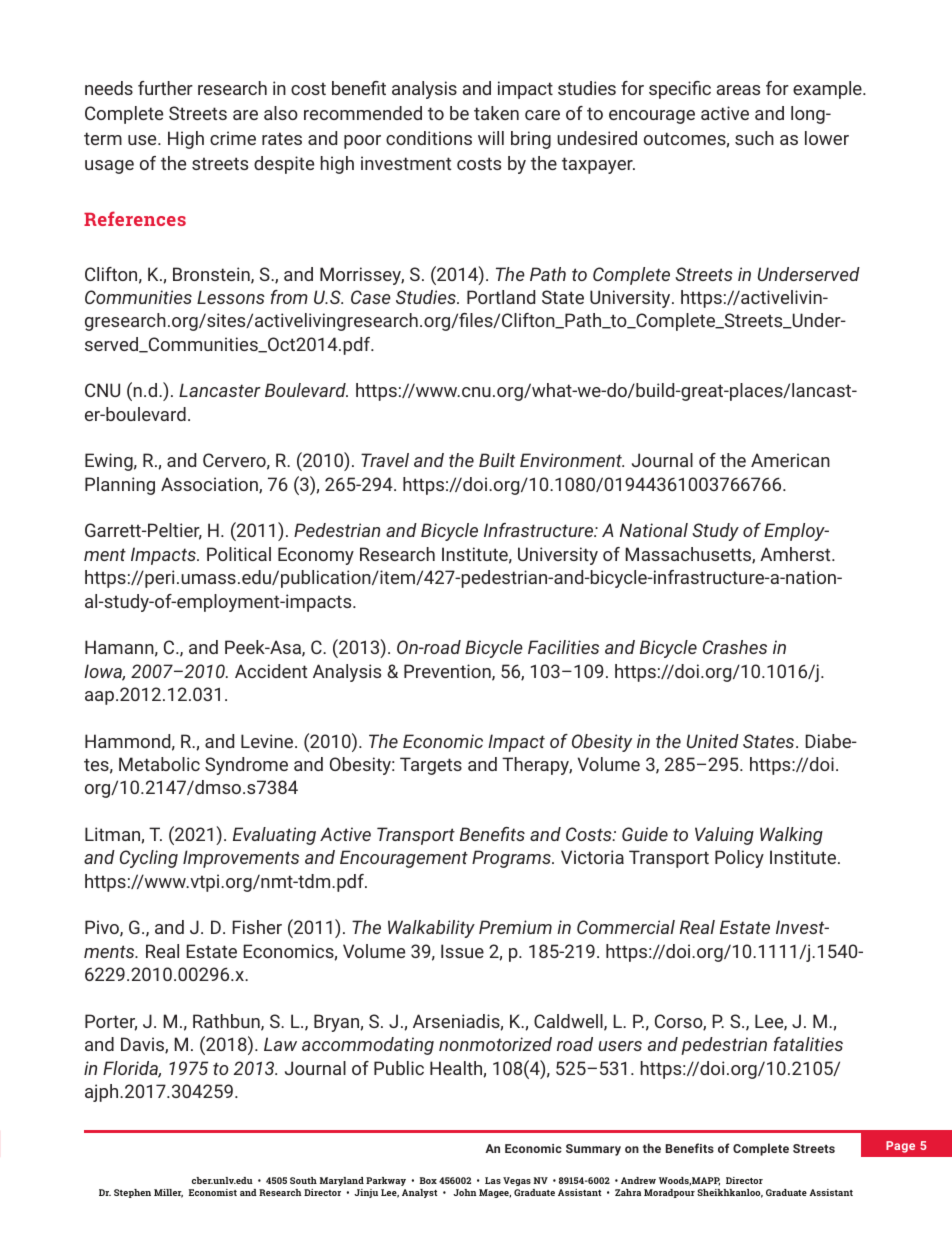  Describe the element at coordinates (233, 138) in the screenshot. I see `crime` at that location.
